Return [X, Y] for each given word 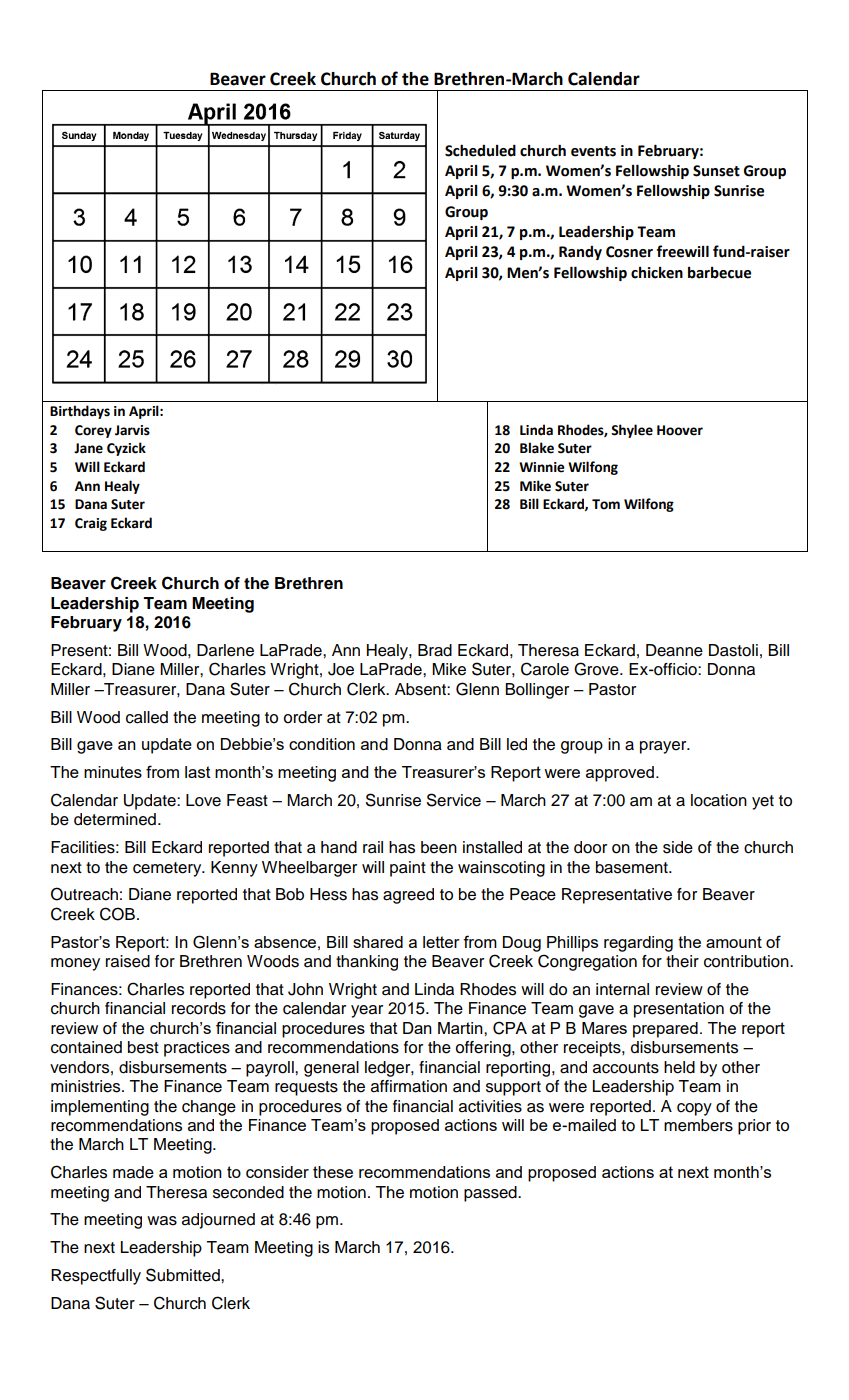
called [147, 717]
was [162, 1221]
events [593, 151]
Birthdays [80, 412]
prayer [664, 747]
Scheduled [480, 150]
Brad [435, 650]
